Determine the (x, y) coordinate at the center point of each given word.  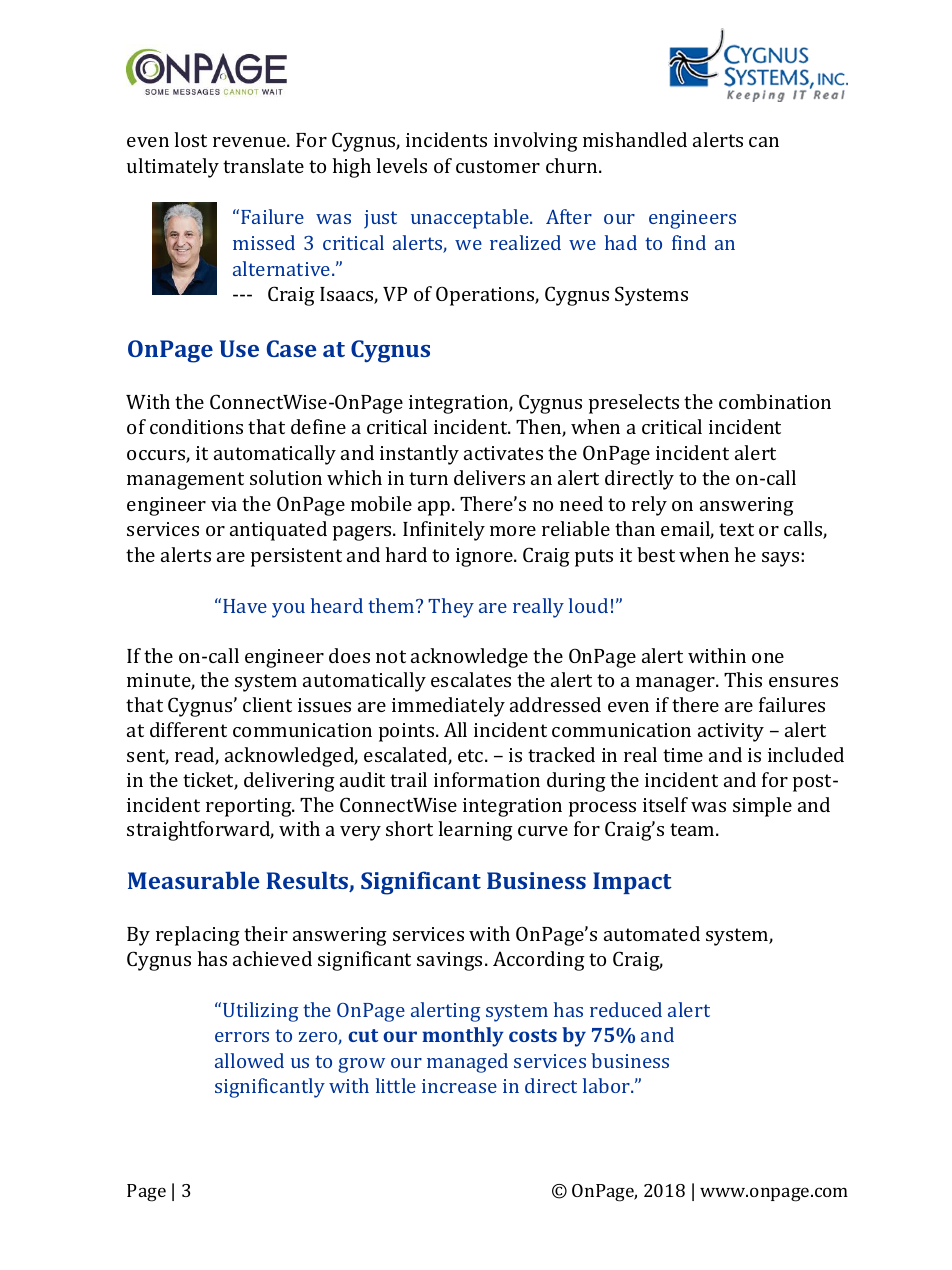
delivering (289, 782)
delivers (489, 477)
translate (263, 165)
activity (731, 732)
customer (498, 166)
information (487, 779)
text (736, 529)
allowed (249, 1060)
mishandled (635, 139)
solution (286, 477)
